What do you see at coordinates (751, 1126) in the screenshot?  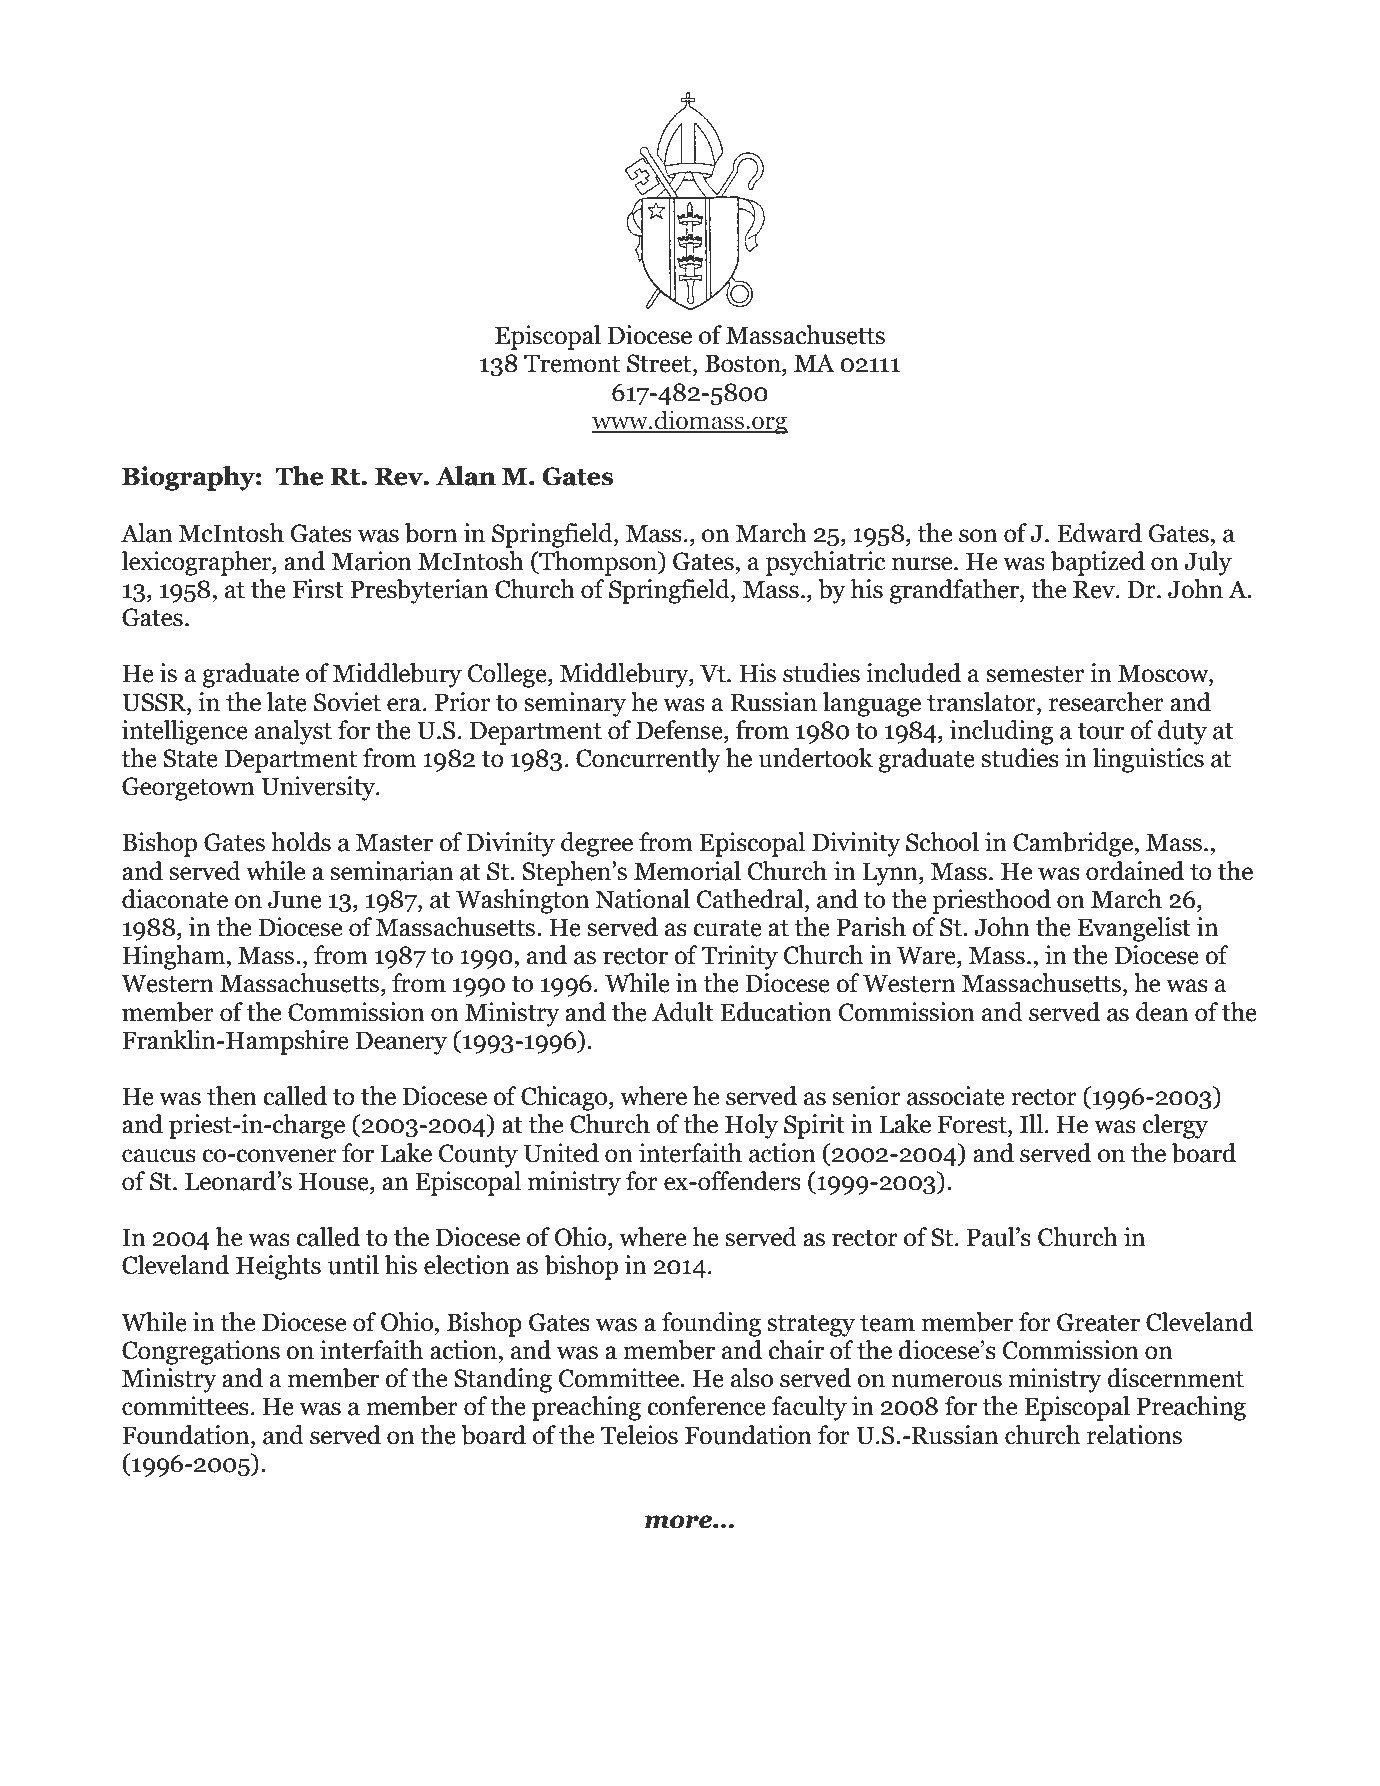 I see `Holy` at bounding box center [751, 1126].
